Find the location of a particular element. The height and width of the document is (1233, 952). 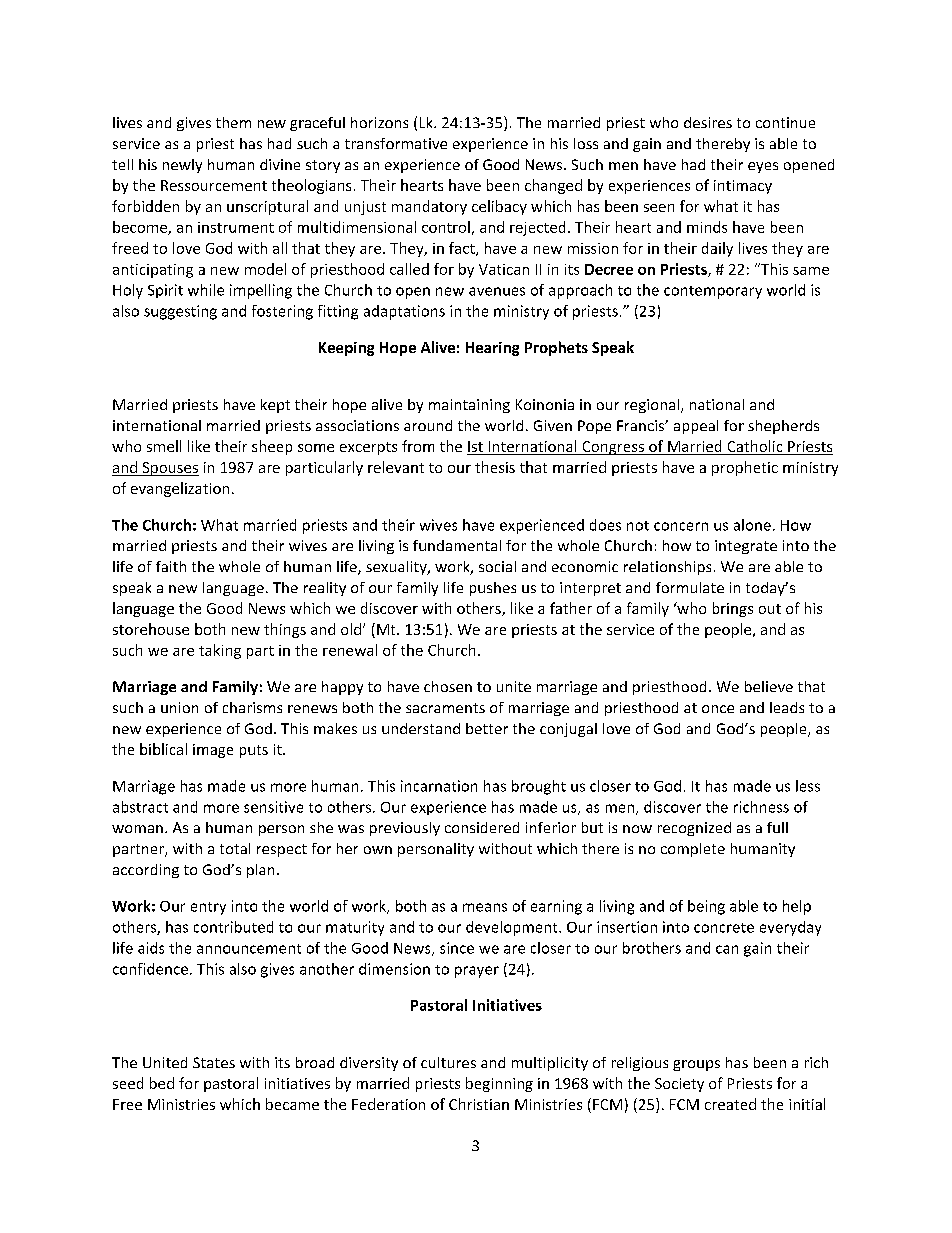

considered is located at coordinates (482, 827).
